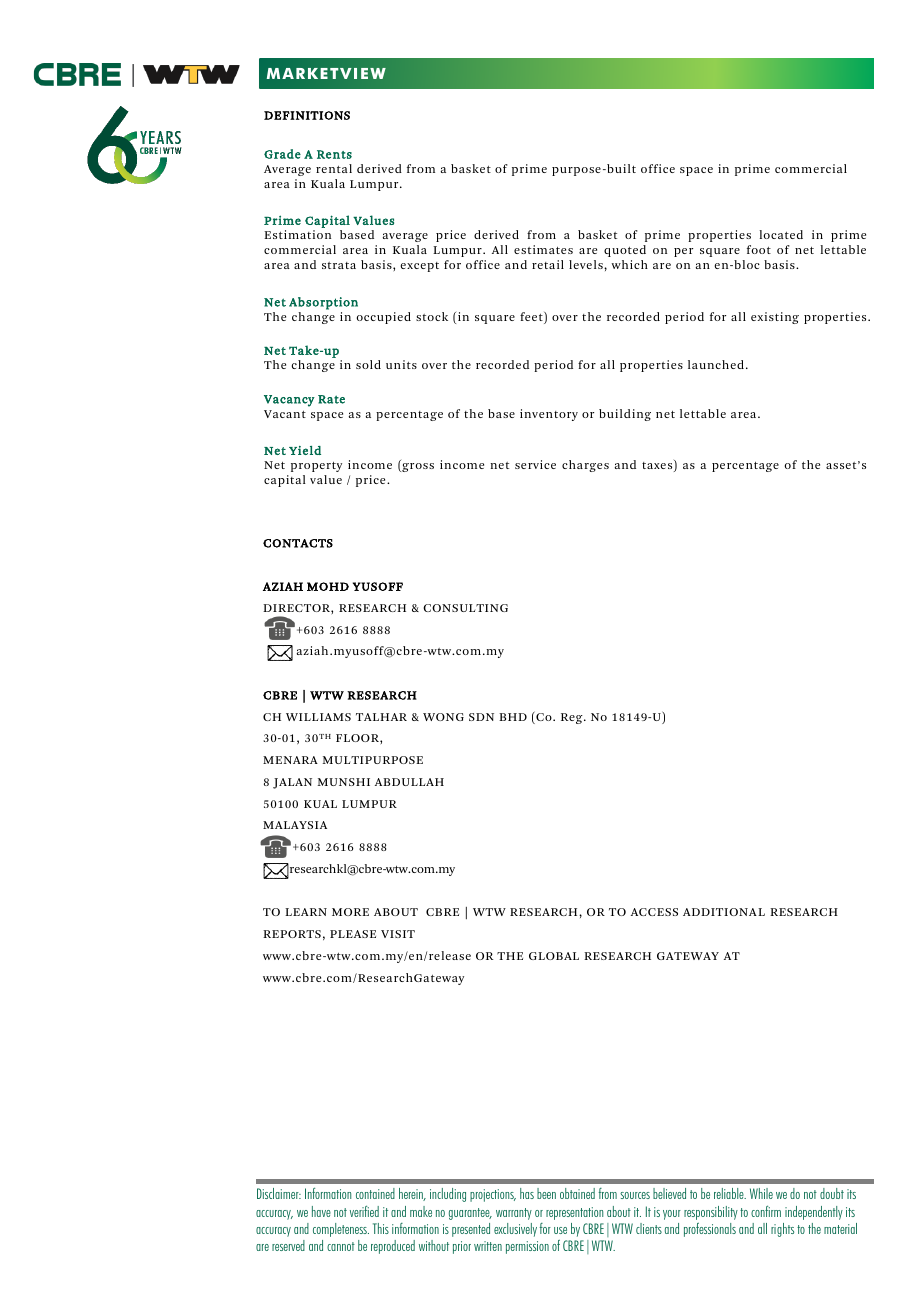 The image size is (924, 1308). What do you see at coordinates (766, 1211) in the document?
I see `confirm` at bounding box center [766, 1211].
